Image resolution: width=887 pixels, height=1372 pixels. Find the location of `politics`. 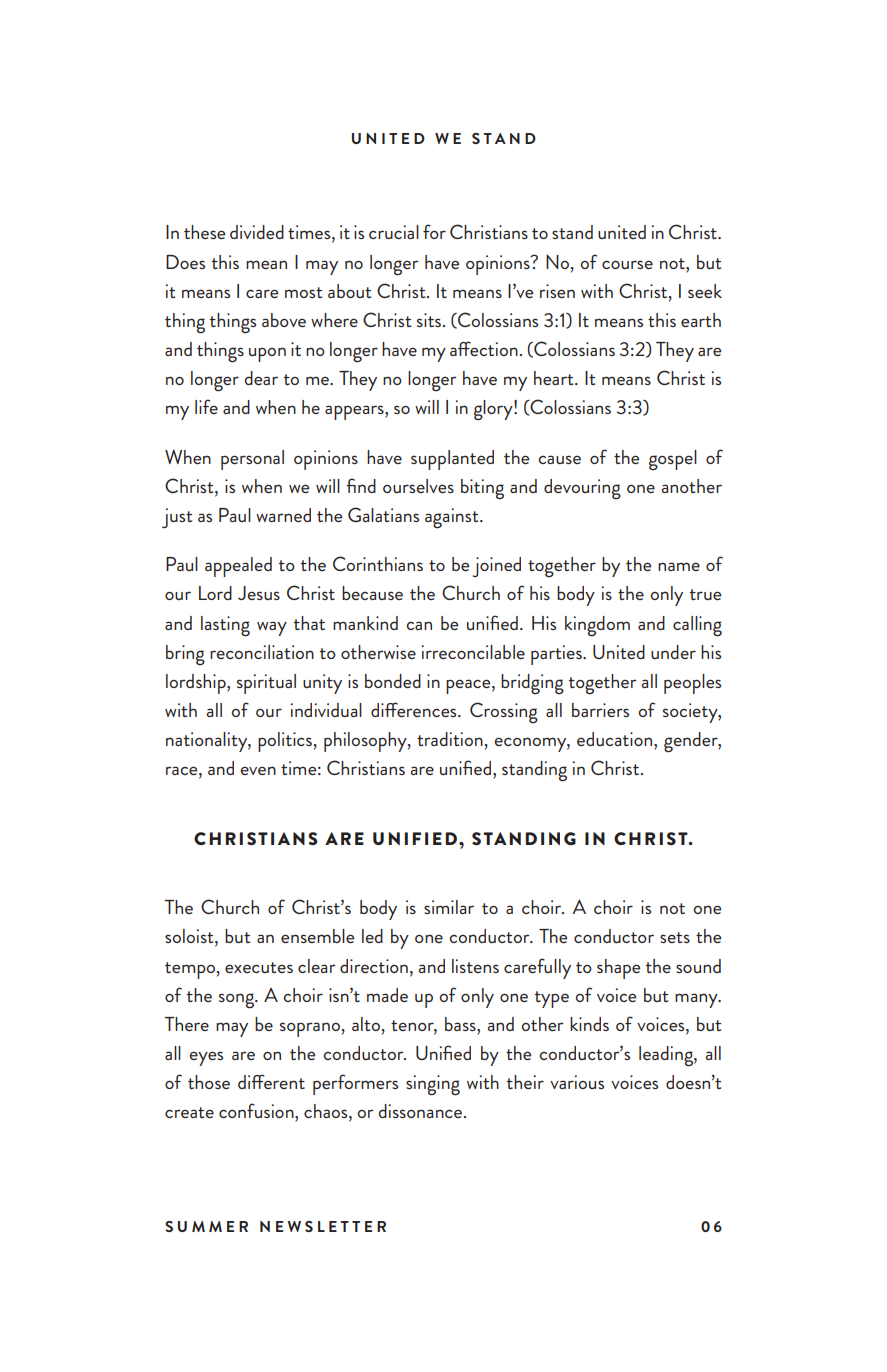

politics is located at coordinates (285, 742).
